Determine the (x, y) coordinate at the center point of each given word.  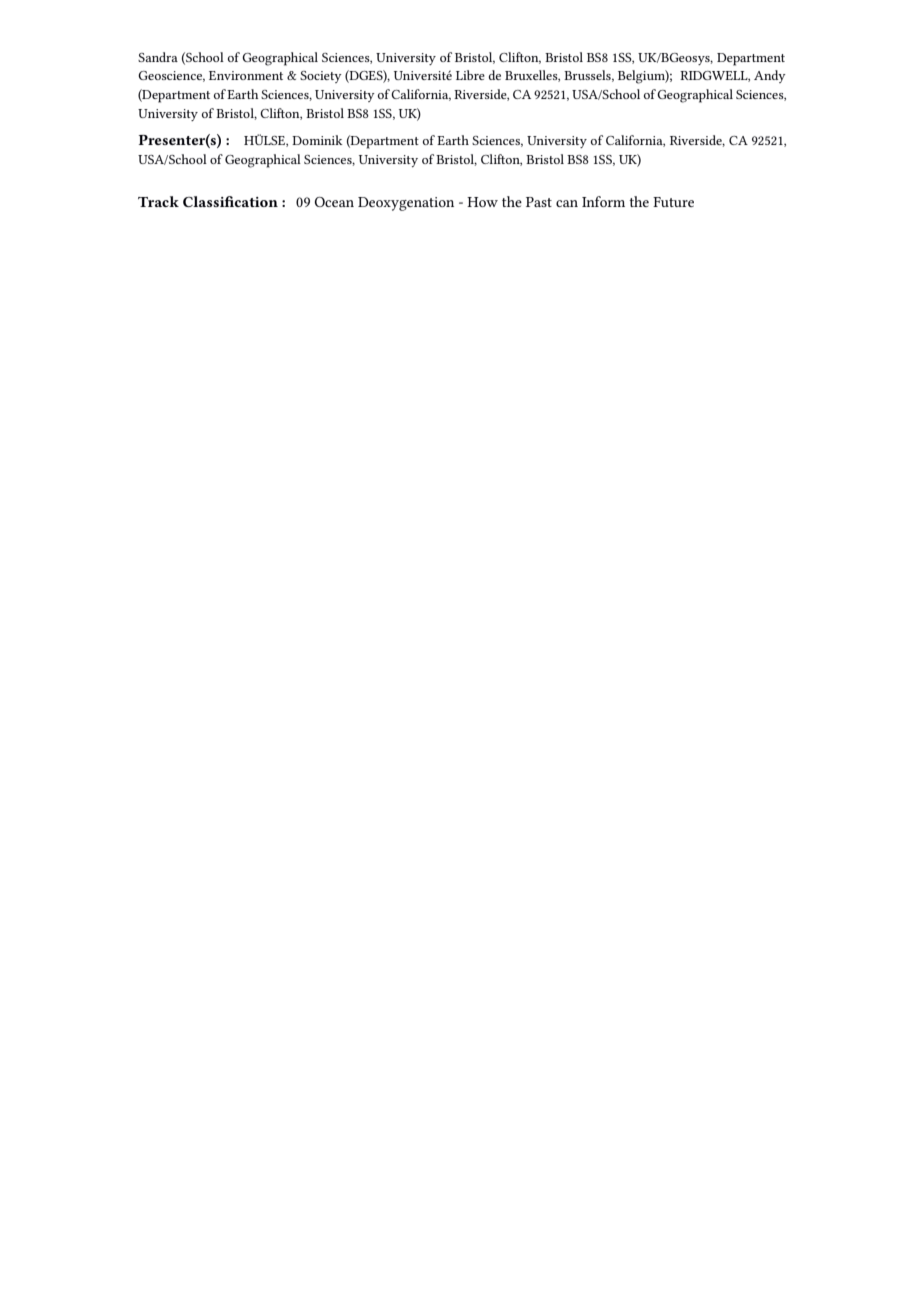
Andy (770, 76)
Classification (230, 201)
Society (321, 77)
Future (673, 202)
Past (539, 202)
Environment (246, 75)
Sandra (158, 57)
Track (158, 201)
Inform (603, 201)
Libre (470, 75)
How (482, 202)
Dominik (317, 140)
